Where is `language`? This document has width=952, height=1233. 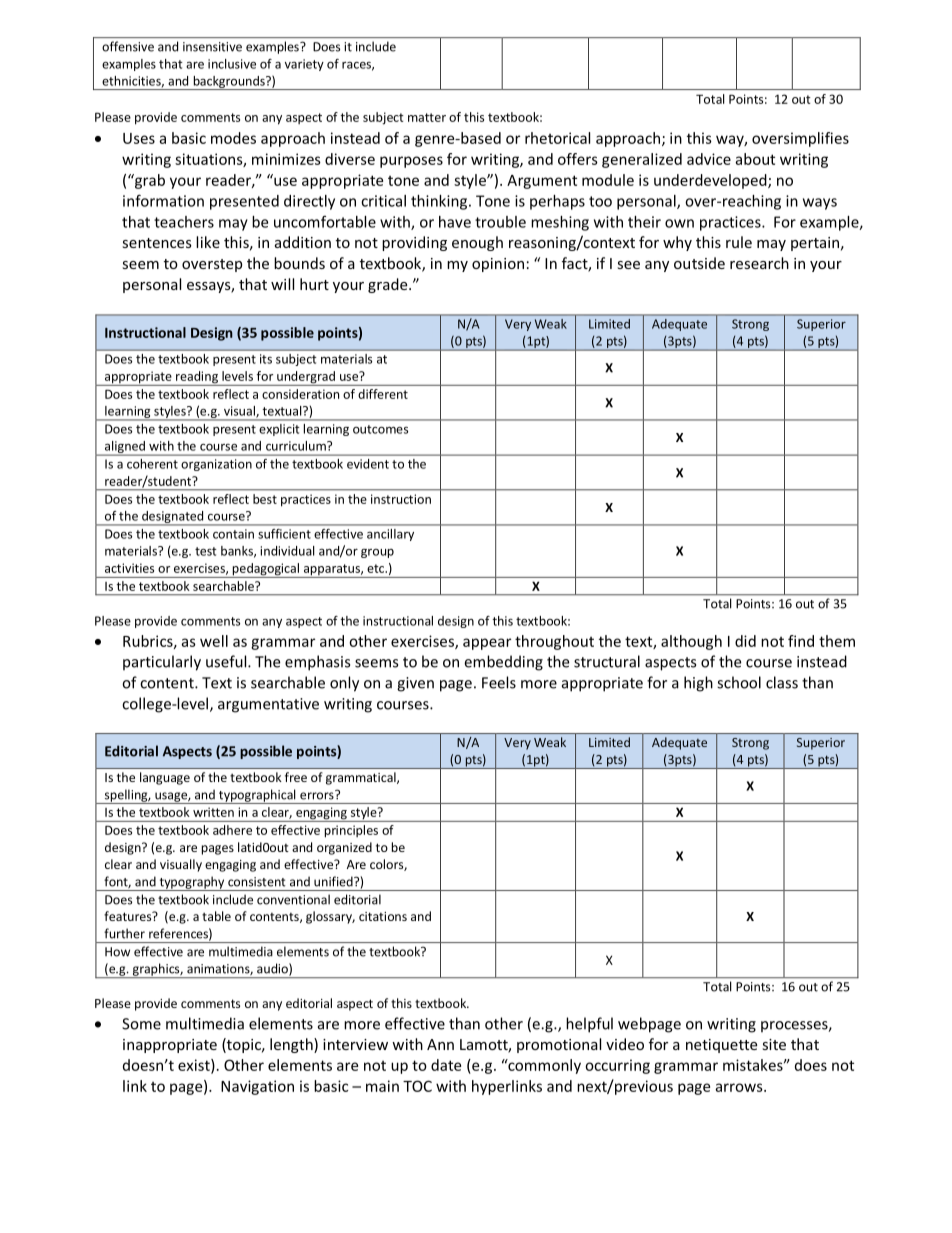
language is located at coordinates (165, 778).
